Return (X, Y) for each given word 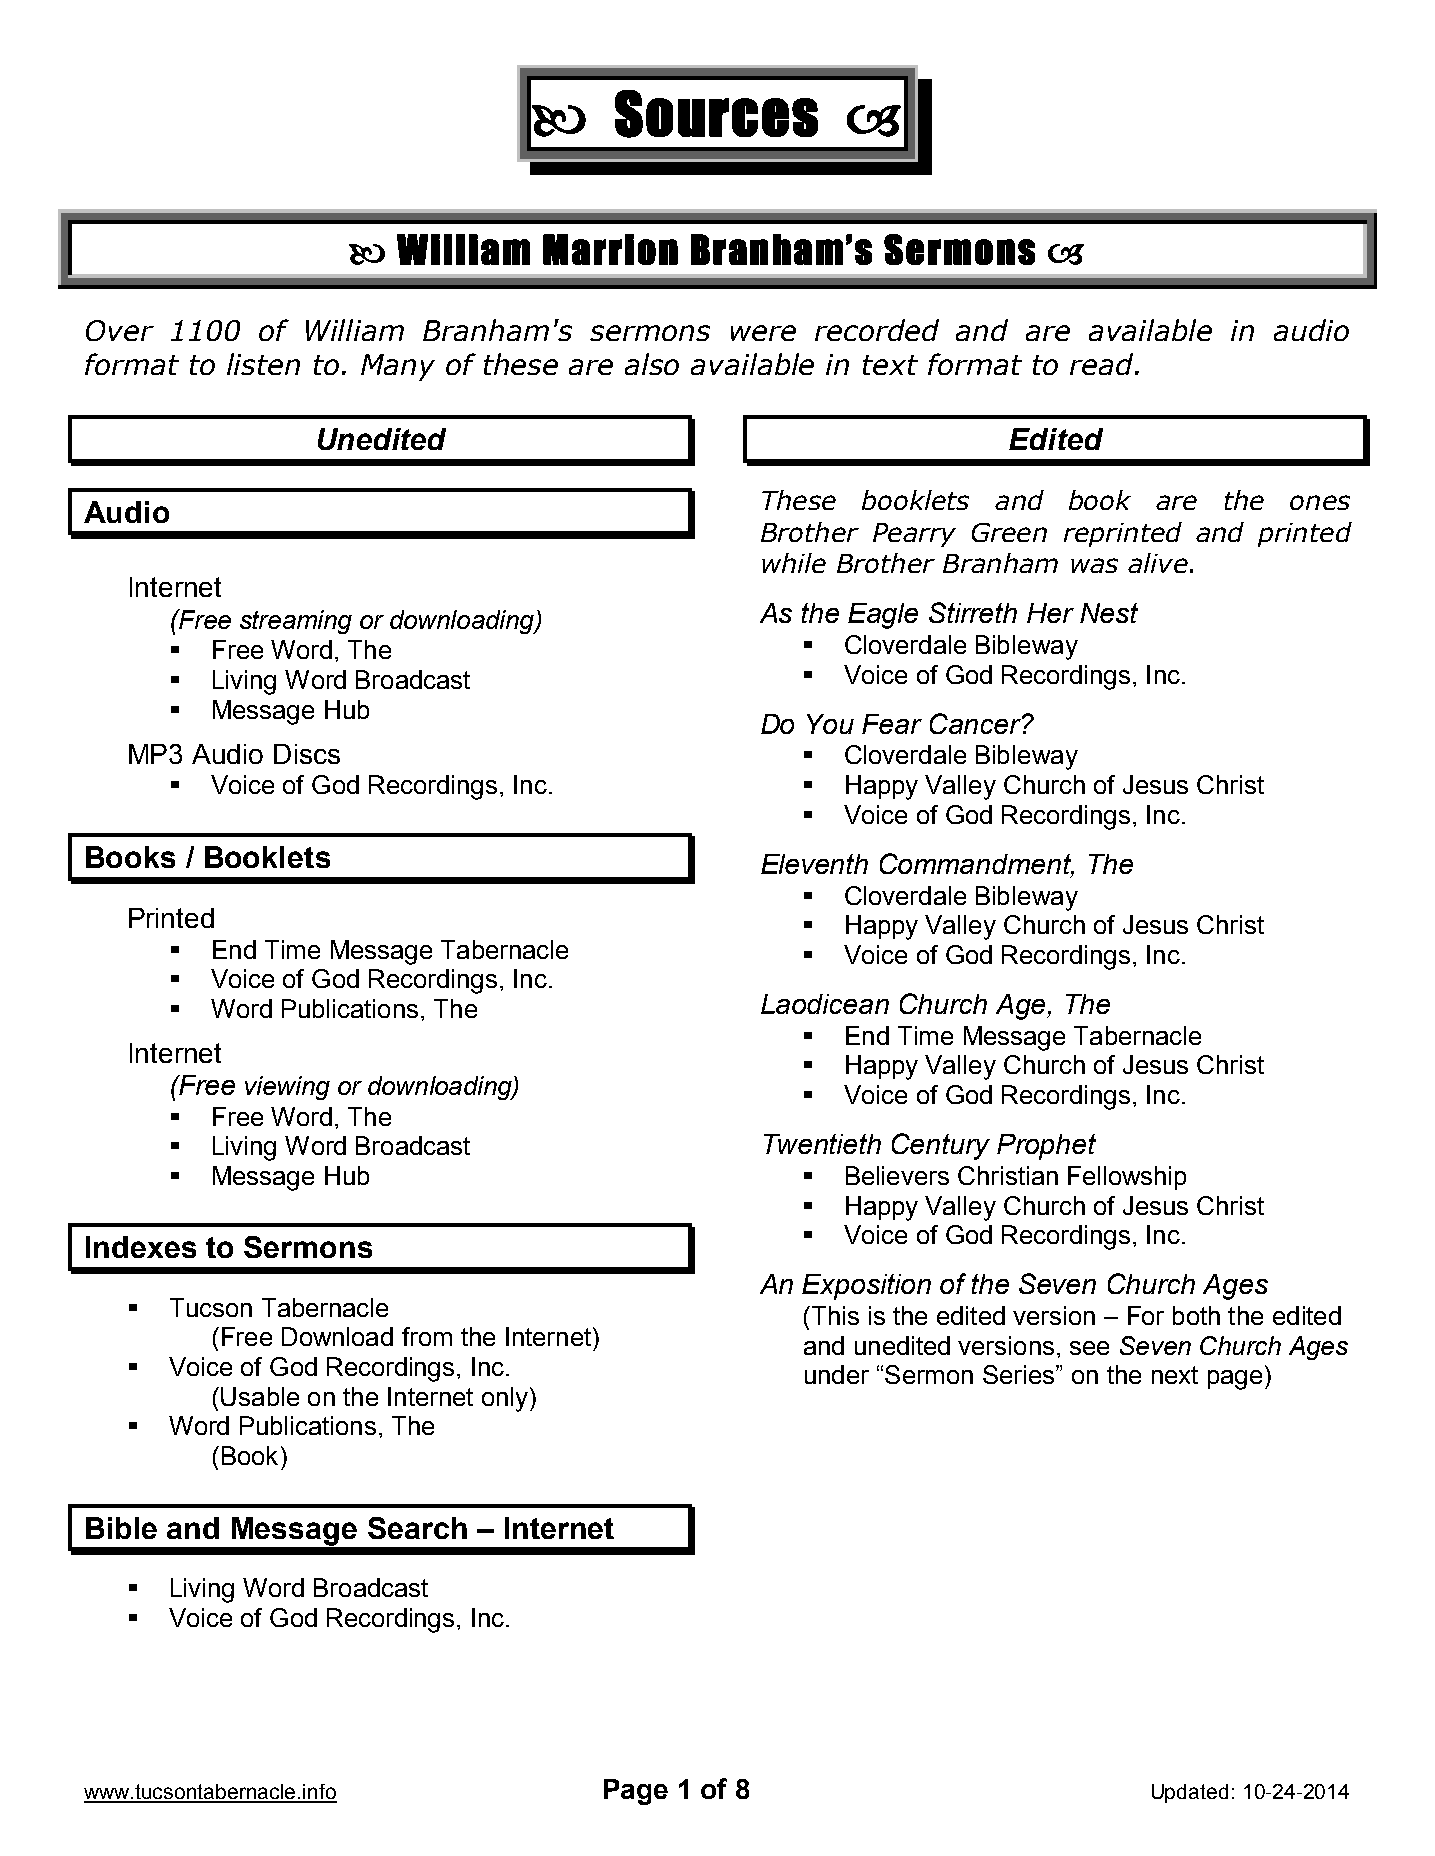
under (837, 1374)
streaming (296, 622)
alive (1158, 563)
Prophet (1046, 1147)
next (1175, 1375)
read (1103, 364)
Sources (716, 114)
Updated (1190, 1793)
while (794, 563)
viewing (287, 1088)
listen (263, 364)
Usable (260, 1396)
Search (417, 1528)
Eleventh (814, 864)
